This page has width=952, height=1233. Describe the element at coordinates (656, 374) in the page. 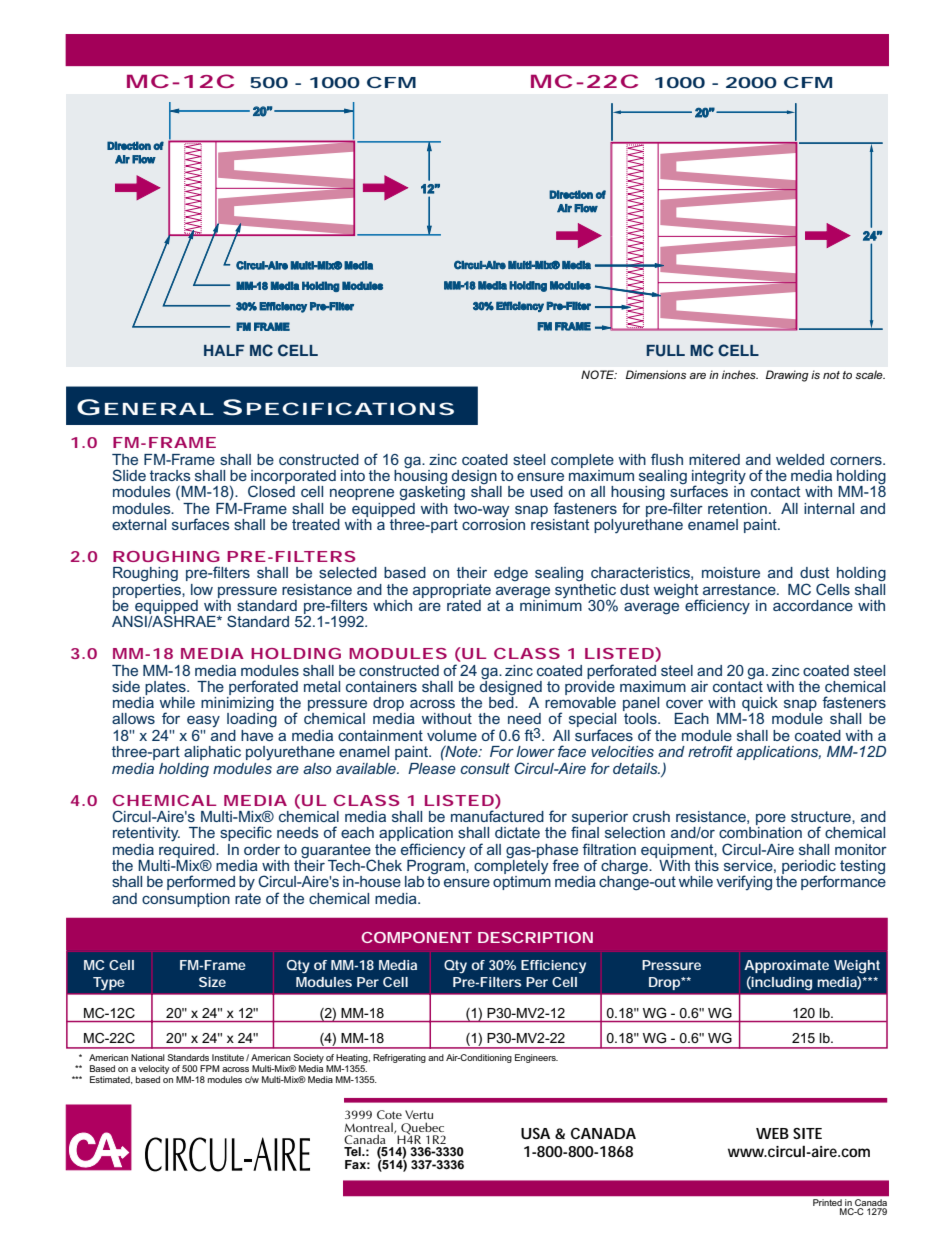

I see `Dimensions` at that location.
